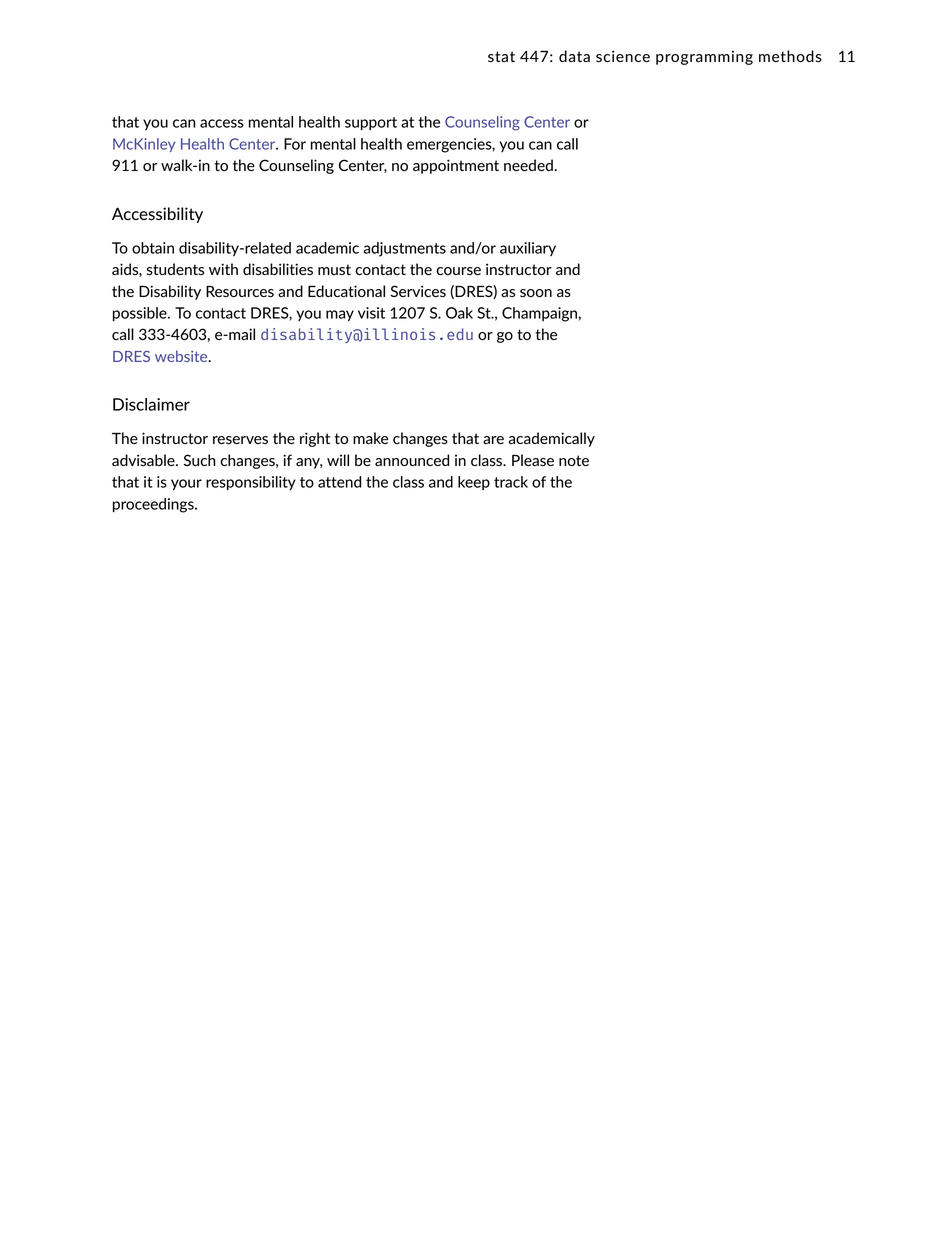 The image size is (952, 1233). What do you see at coordinates (536, 293) in the image?
I see `soon` at bounding box center [536, 293].
